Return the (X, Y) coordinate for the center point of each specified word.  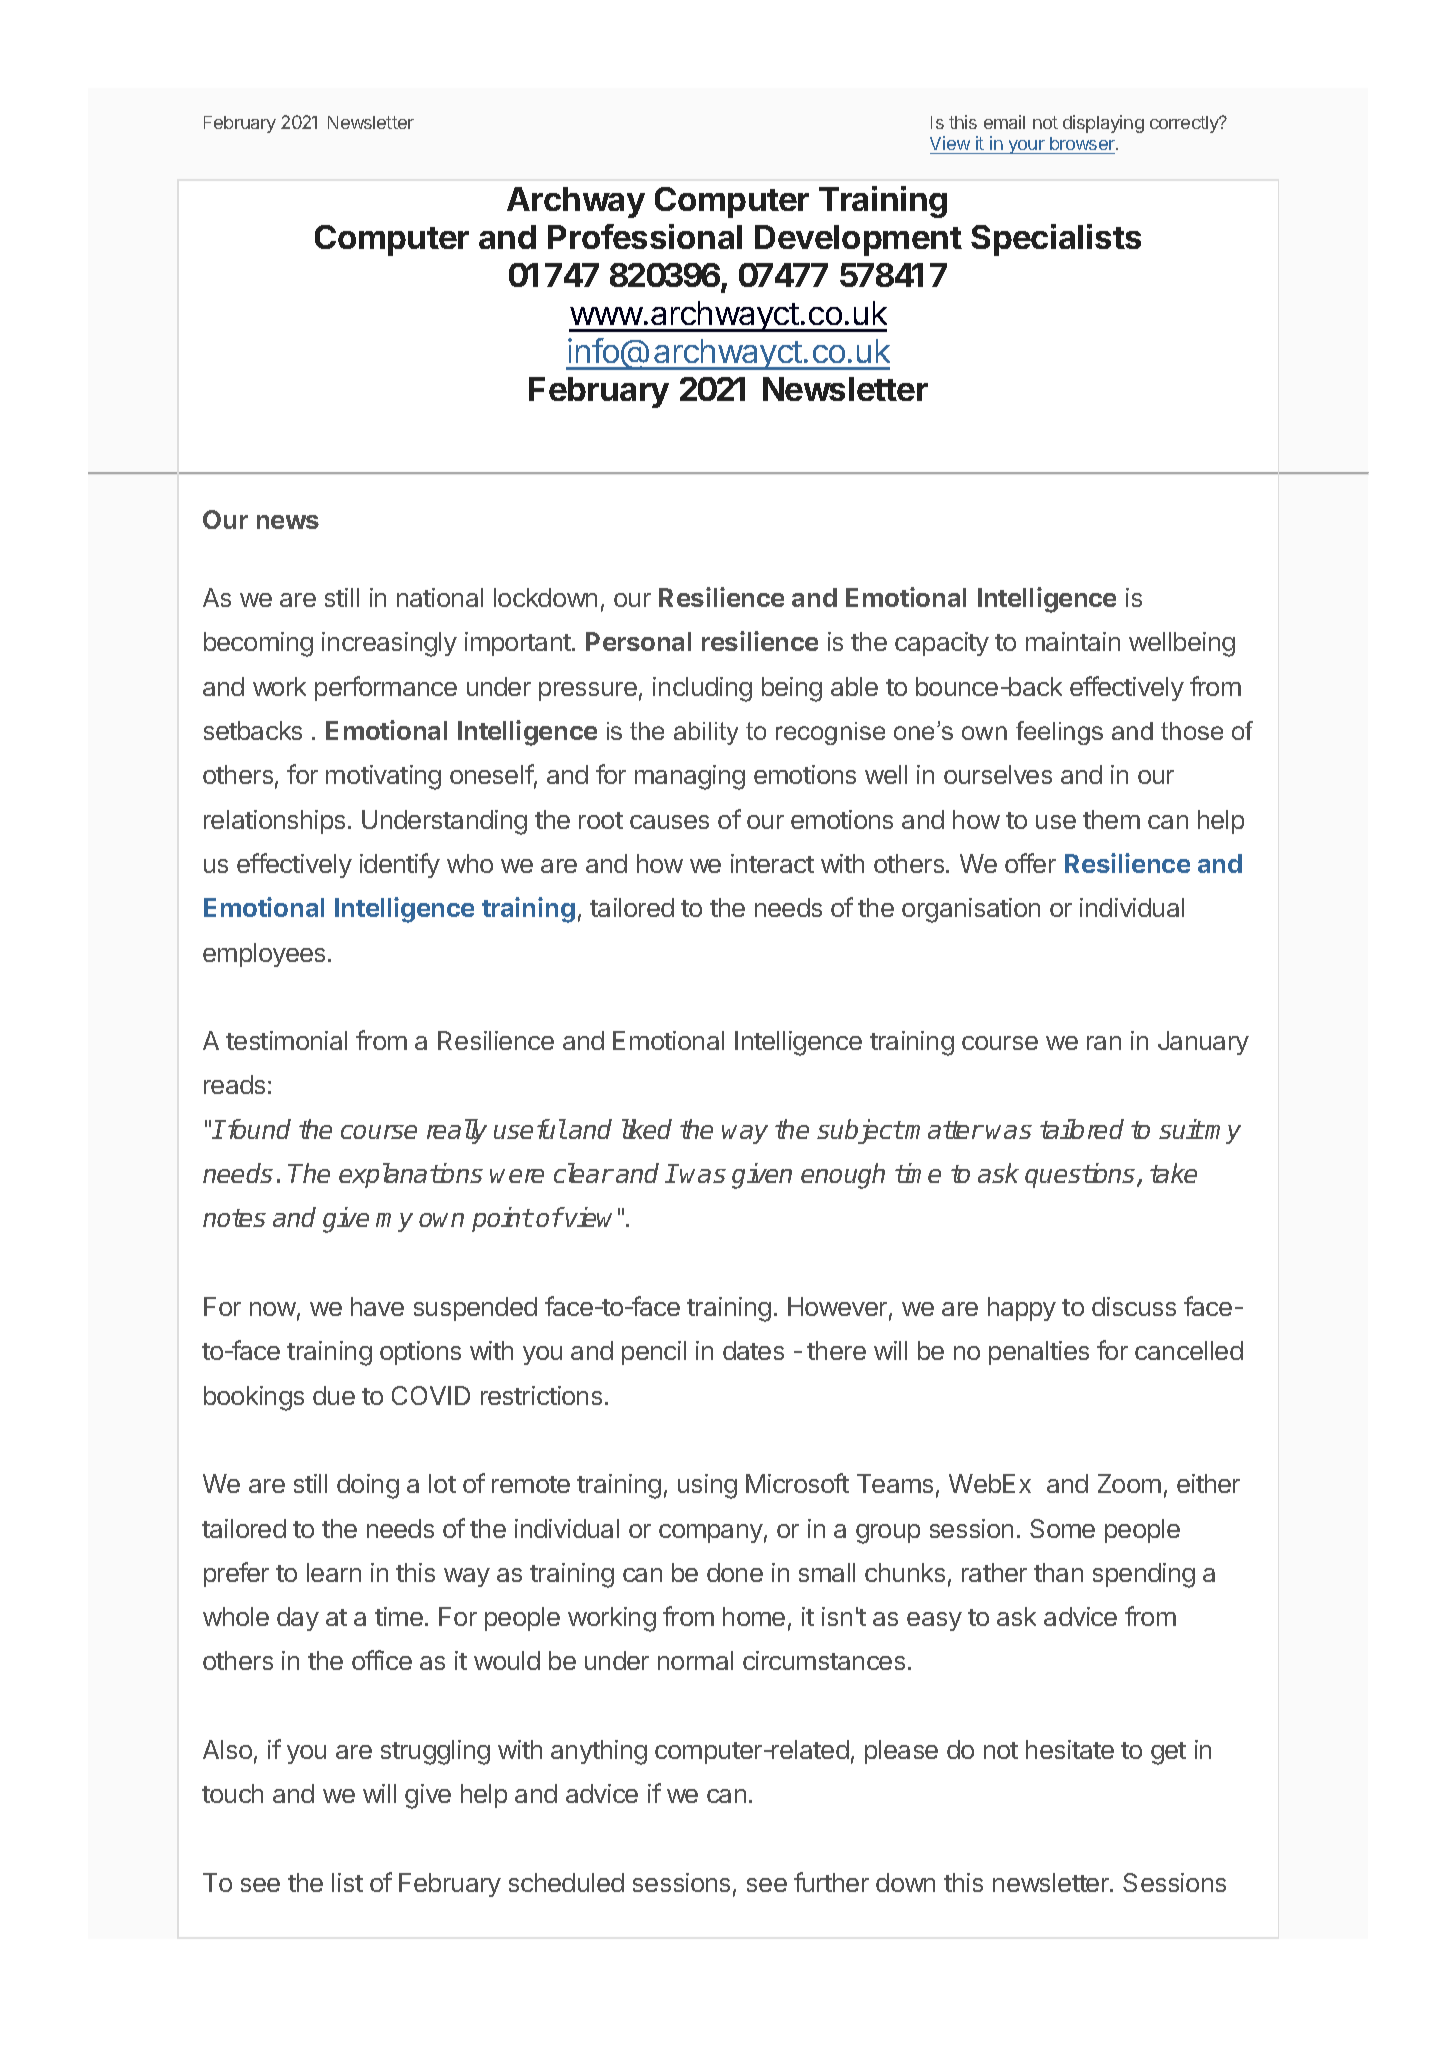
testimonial (286, 1040)
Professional (645, 236)
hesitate (1070, 1749)
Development (858, 240)
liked (647, 1129)
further (831, 1882)
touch (232, 1793)
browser (1082, 145)
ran (1104, 1043)
